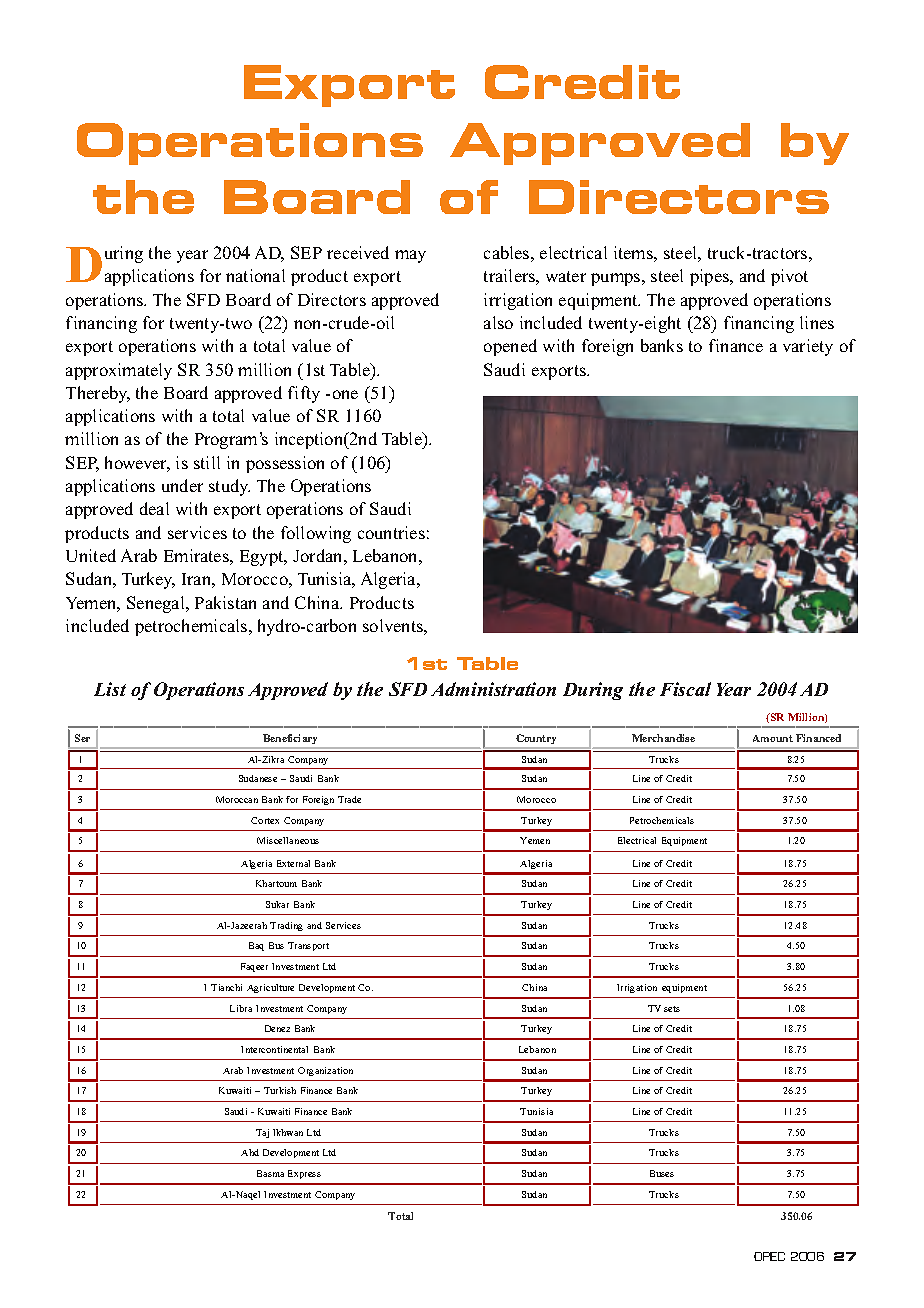 The width and height of the document is (924, 1308). I want to click on national, so click(255, 275).
